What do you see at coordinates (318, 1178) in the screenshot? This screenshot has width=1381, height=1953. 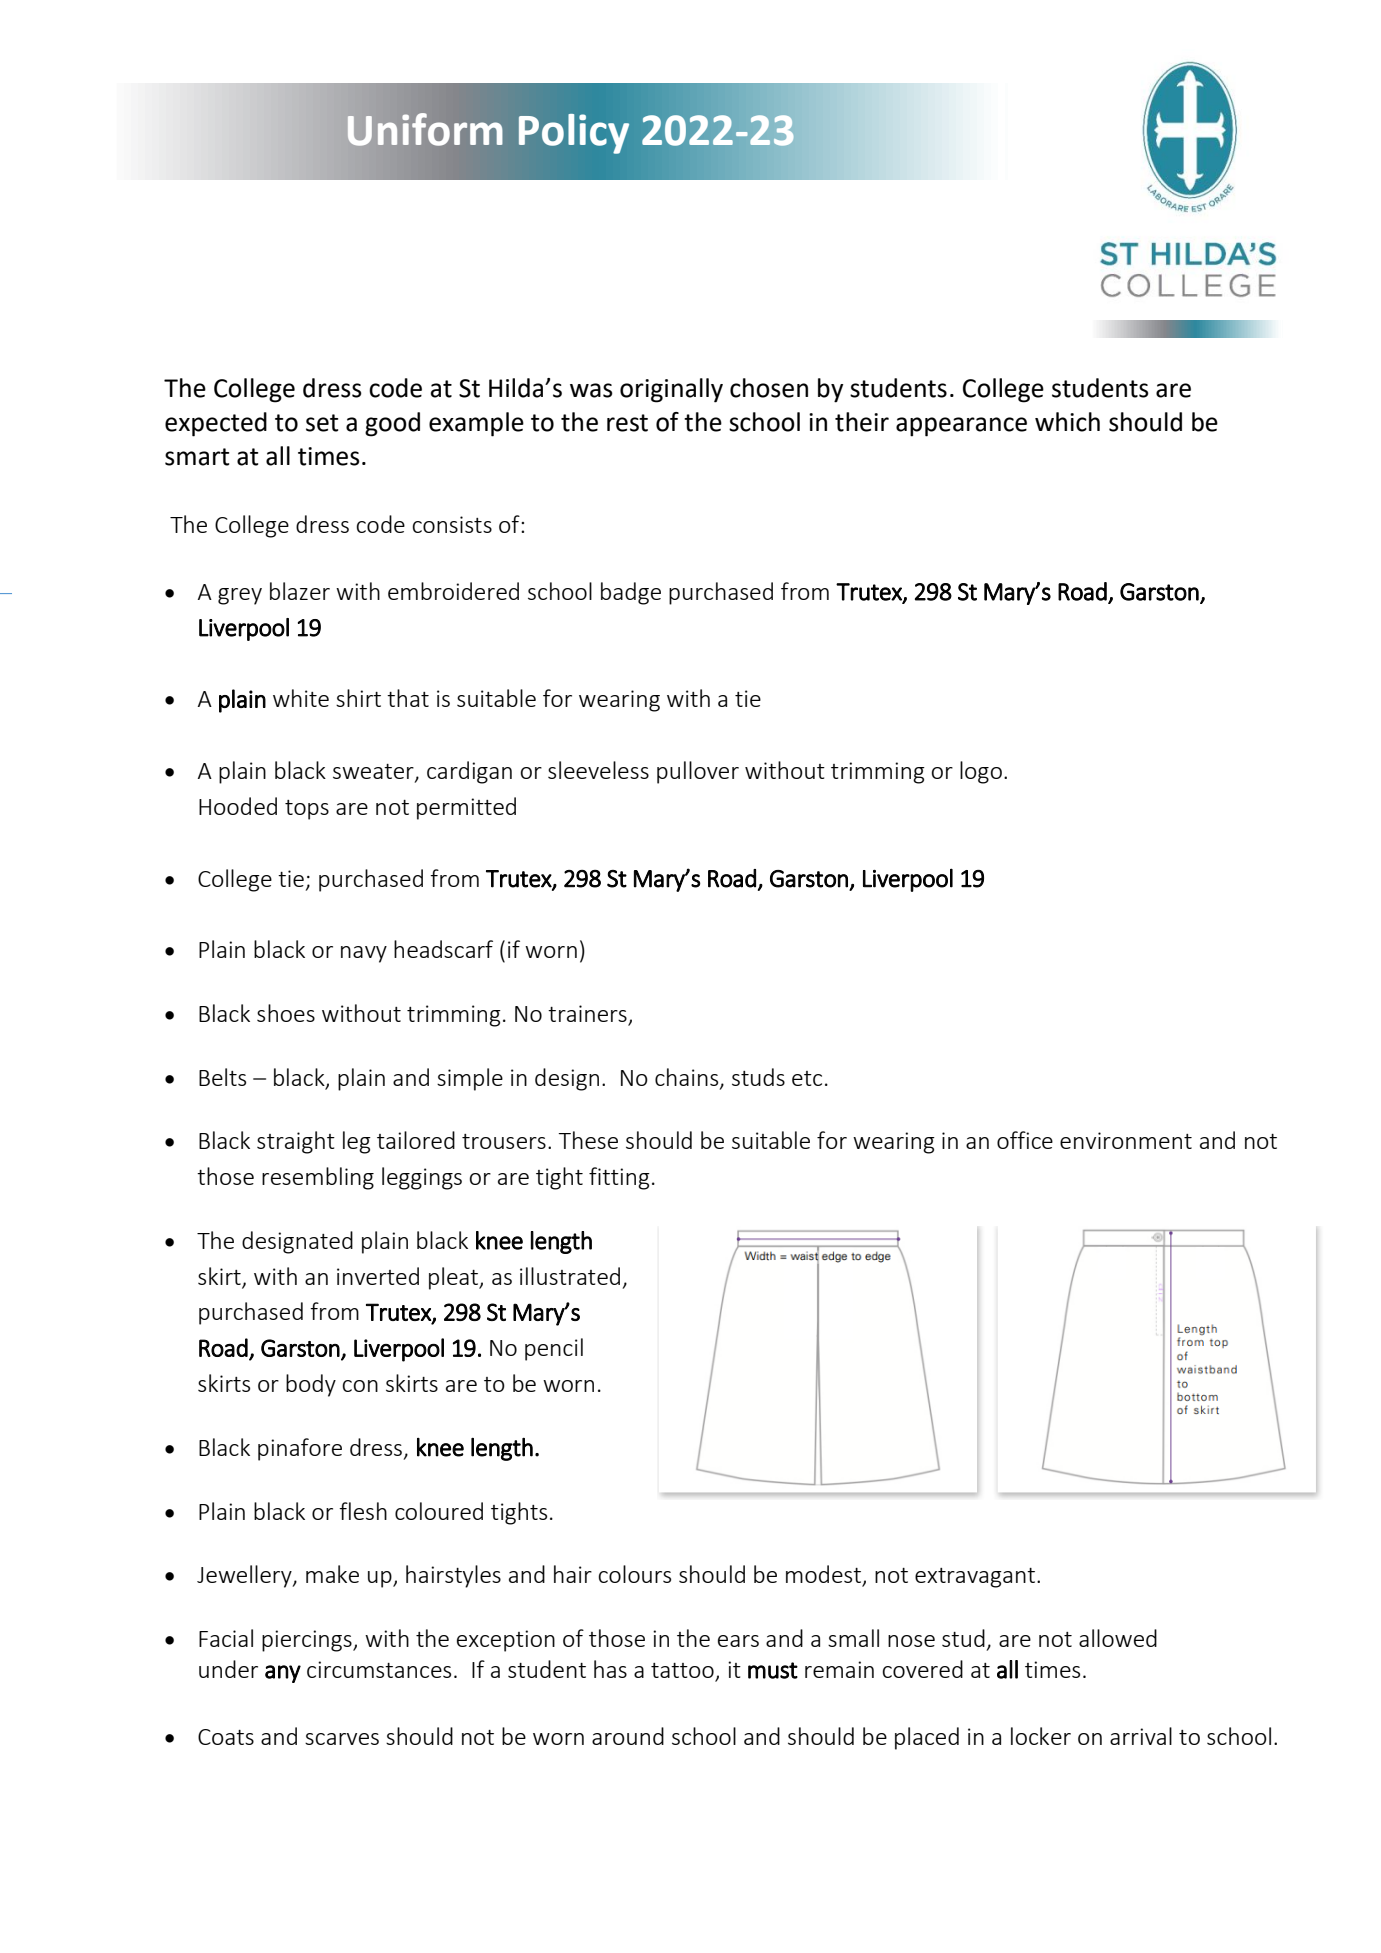 I see `resembling` at bounding box center [318, 1178].
